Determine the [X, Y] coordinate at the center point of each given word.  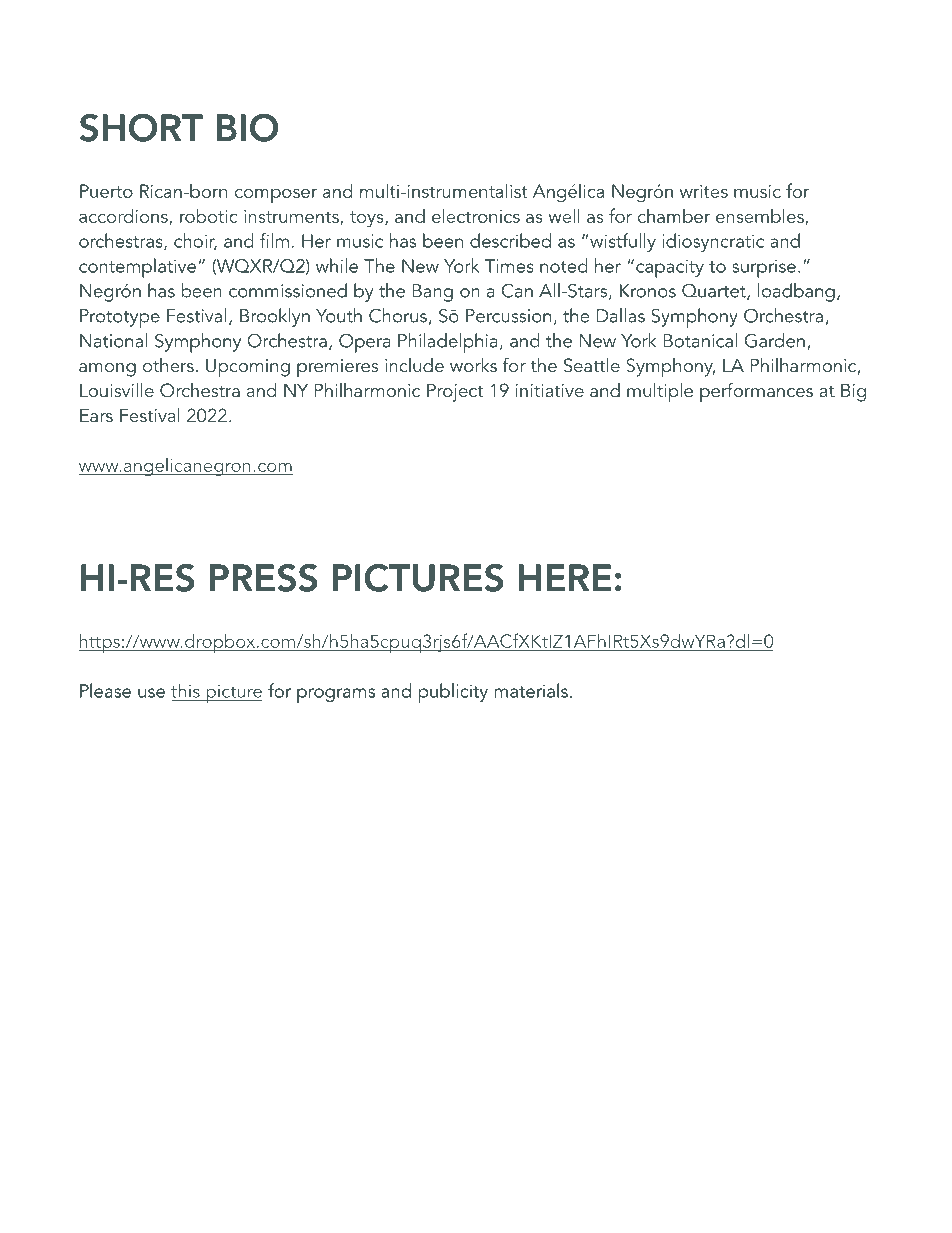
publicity [453, 693]
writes [704, 191]
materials [531, 690]
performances [756, 392]
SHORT [141, 128]
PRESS [263, 578]
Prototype [120, 318]
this [185, 690]
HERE [565, 577]
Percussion [508, 316]
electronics [476, 215]
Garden [775, 340]
